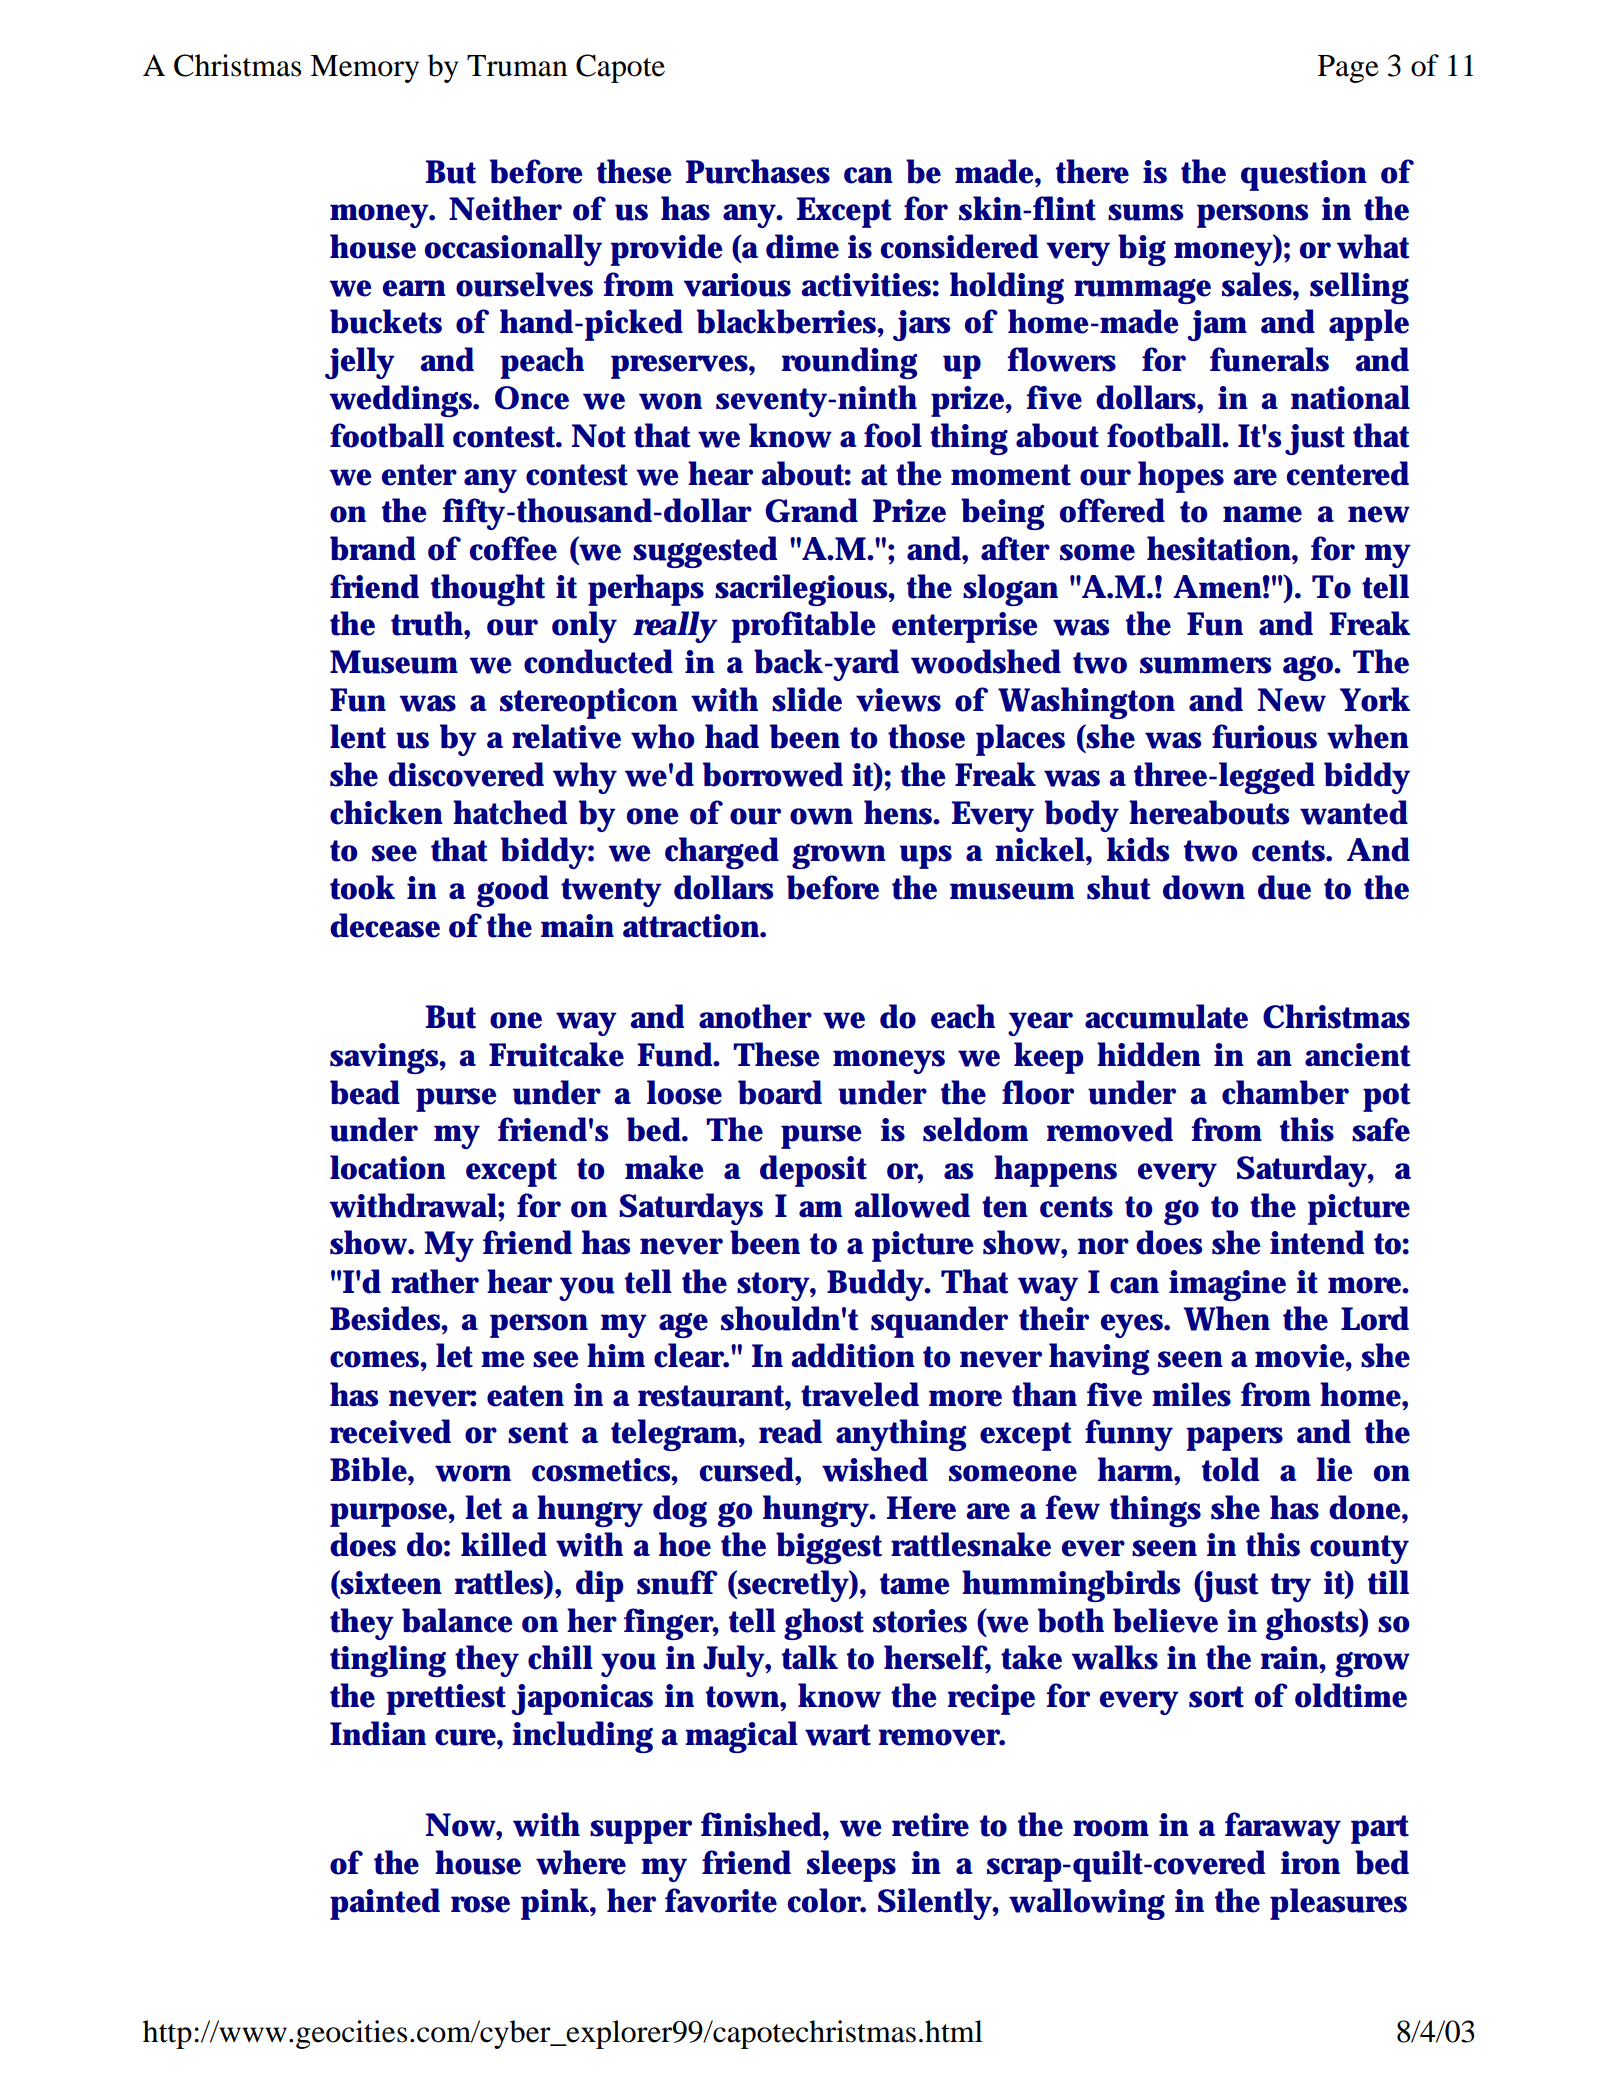 The height and width of the screenshot is (2096, 1620). Describe the element at coordinates (851, 1866) in the screenshot. I see `sleeps` at that location.
